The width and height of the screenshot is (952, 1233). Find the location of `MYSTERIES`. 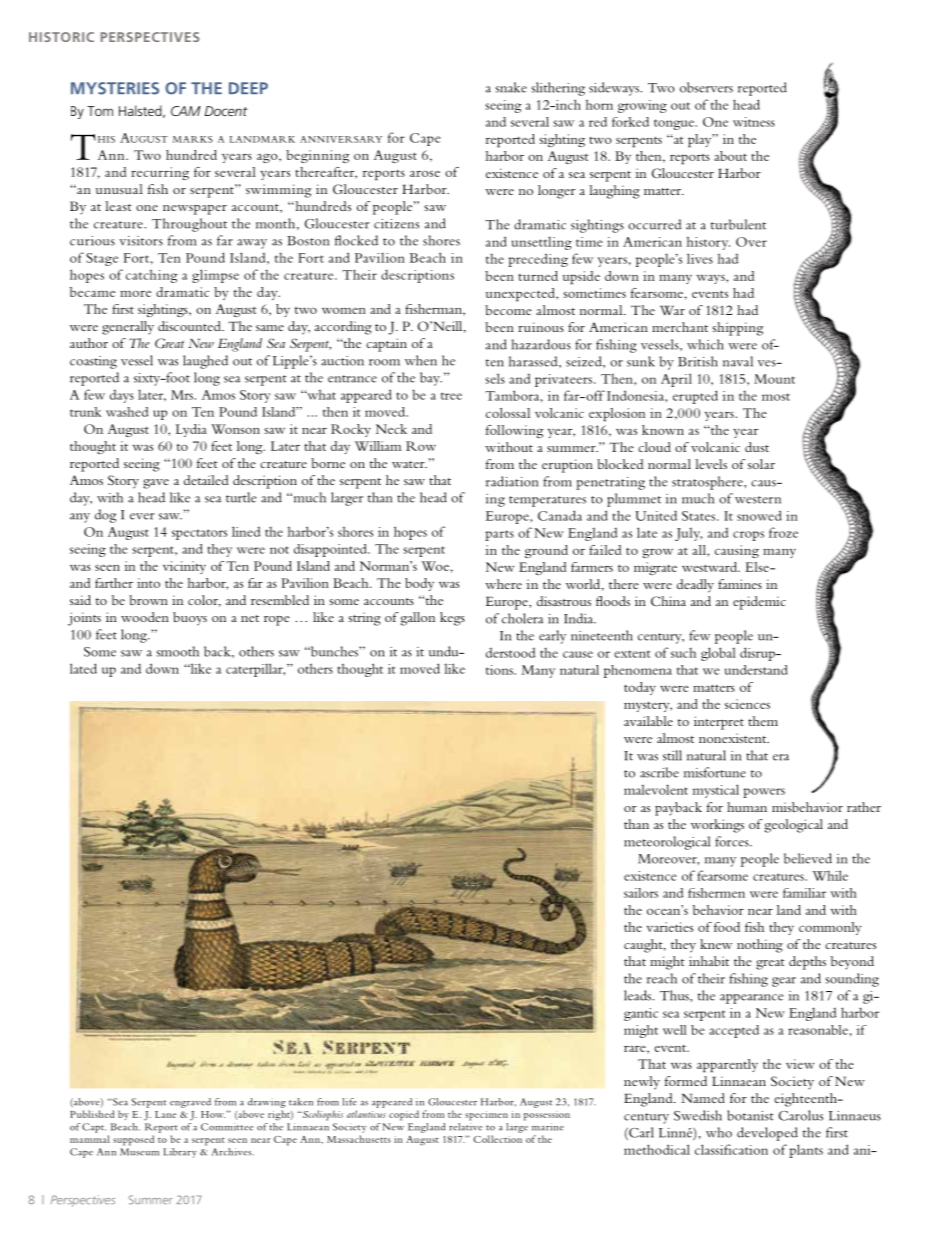

MYSTERIES is located at coordinates (115, 88).
